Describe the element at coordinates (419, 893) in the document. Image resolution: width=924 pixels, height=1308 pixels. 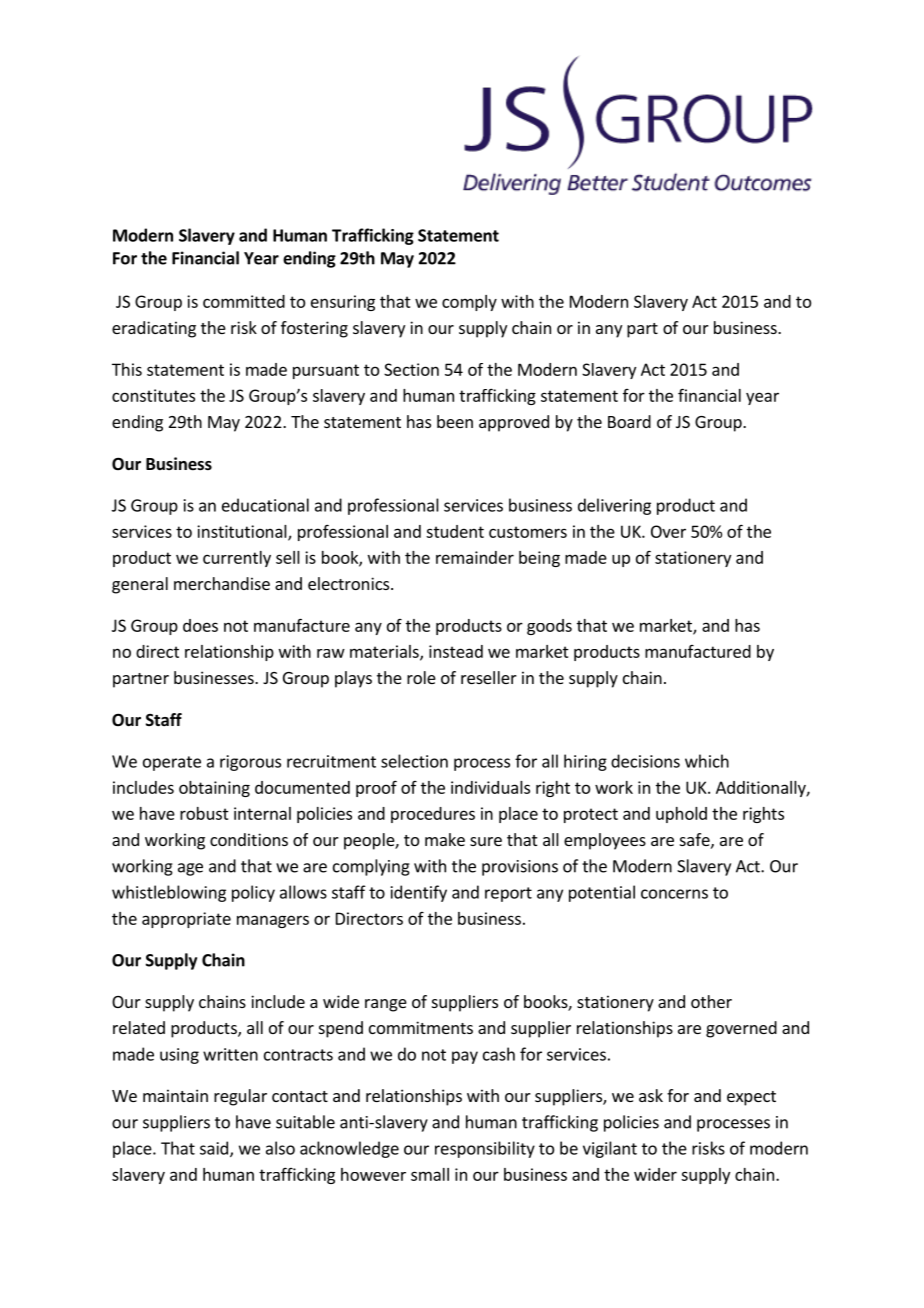
I see `identify` at that location.
